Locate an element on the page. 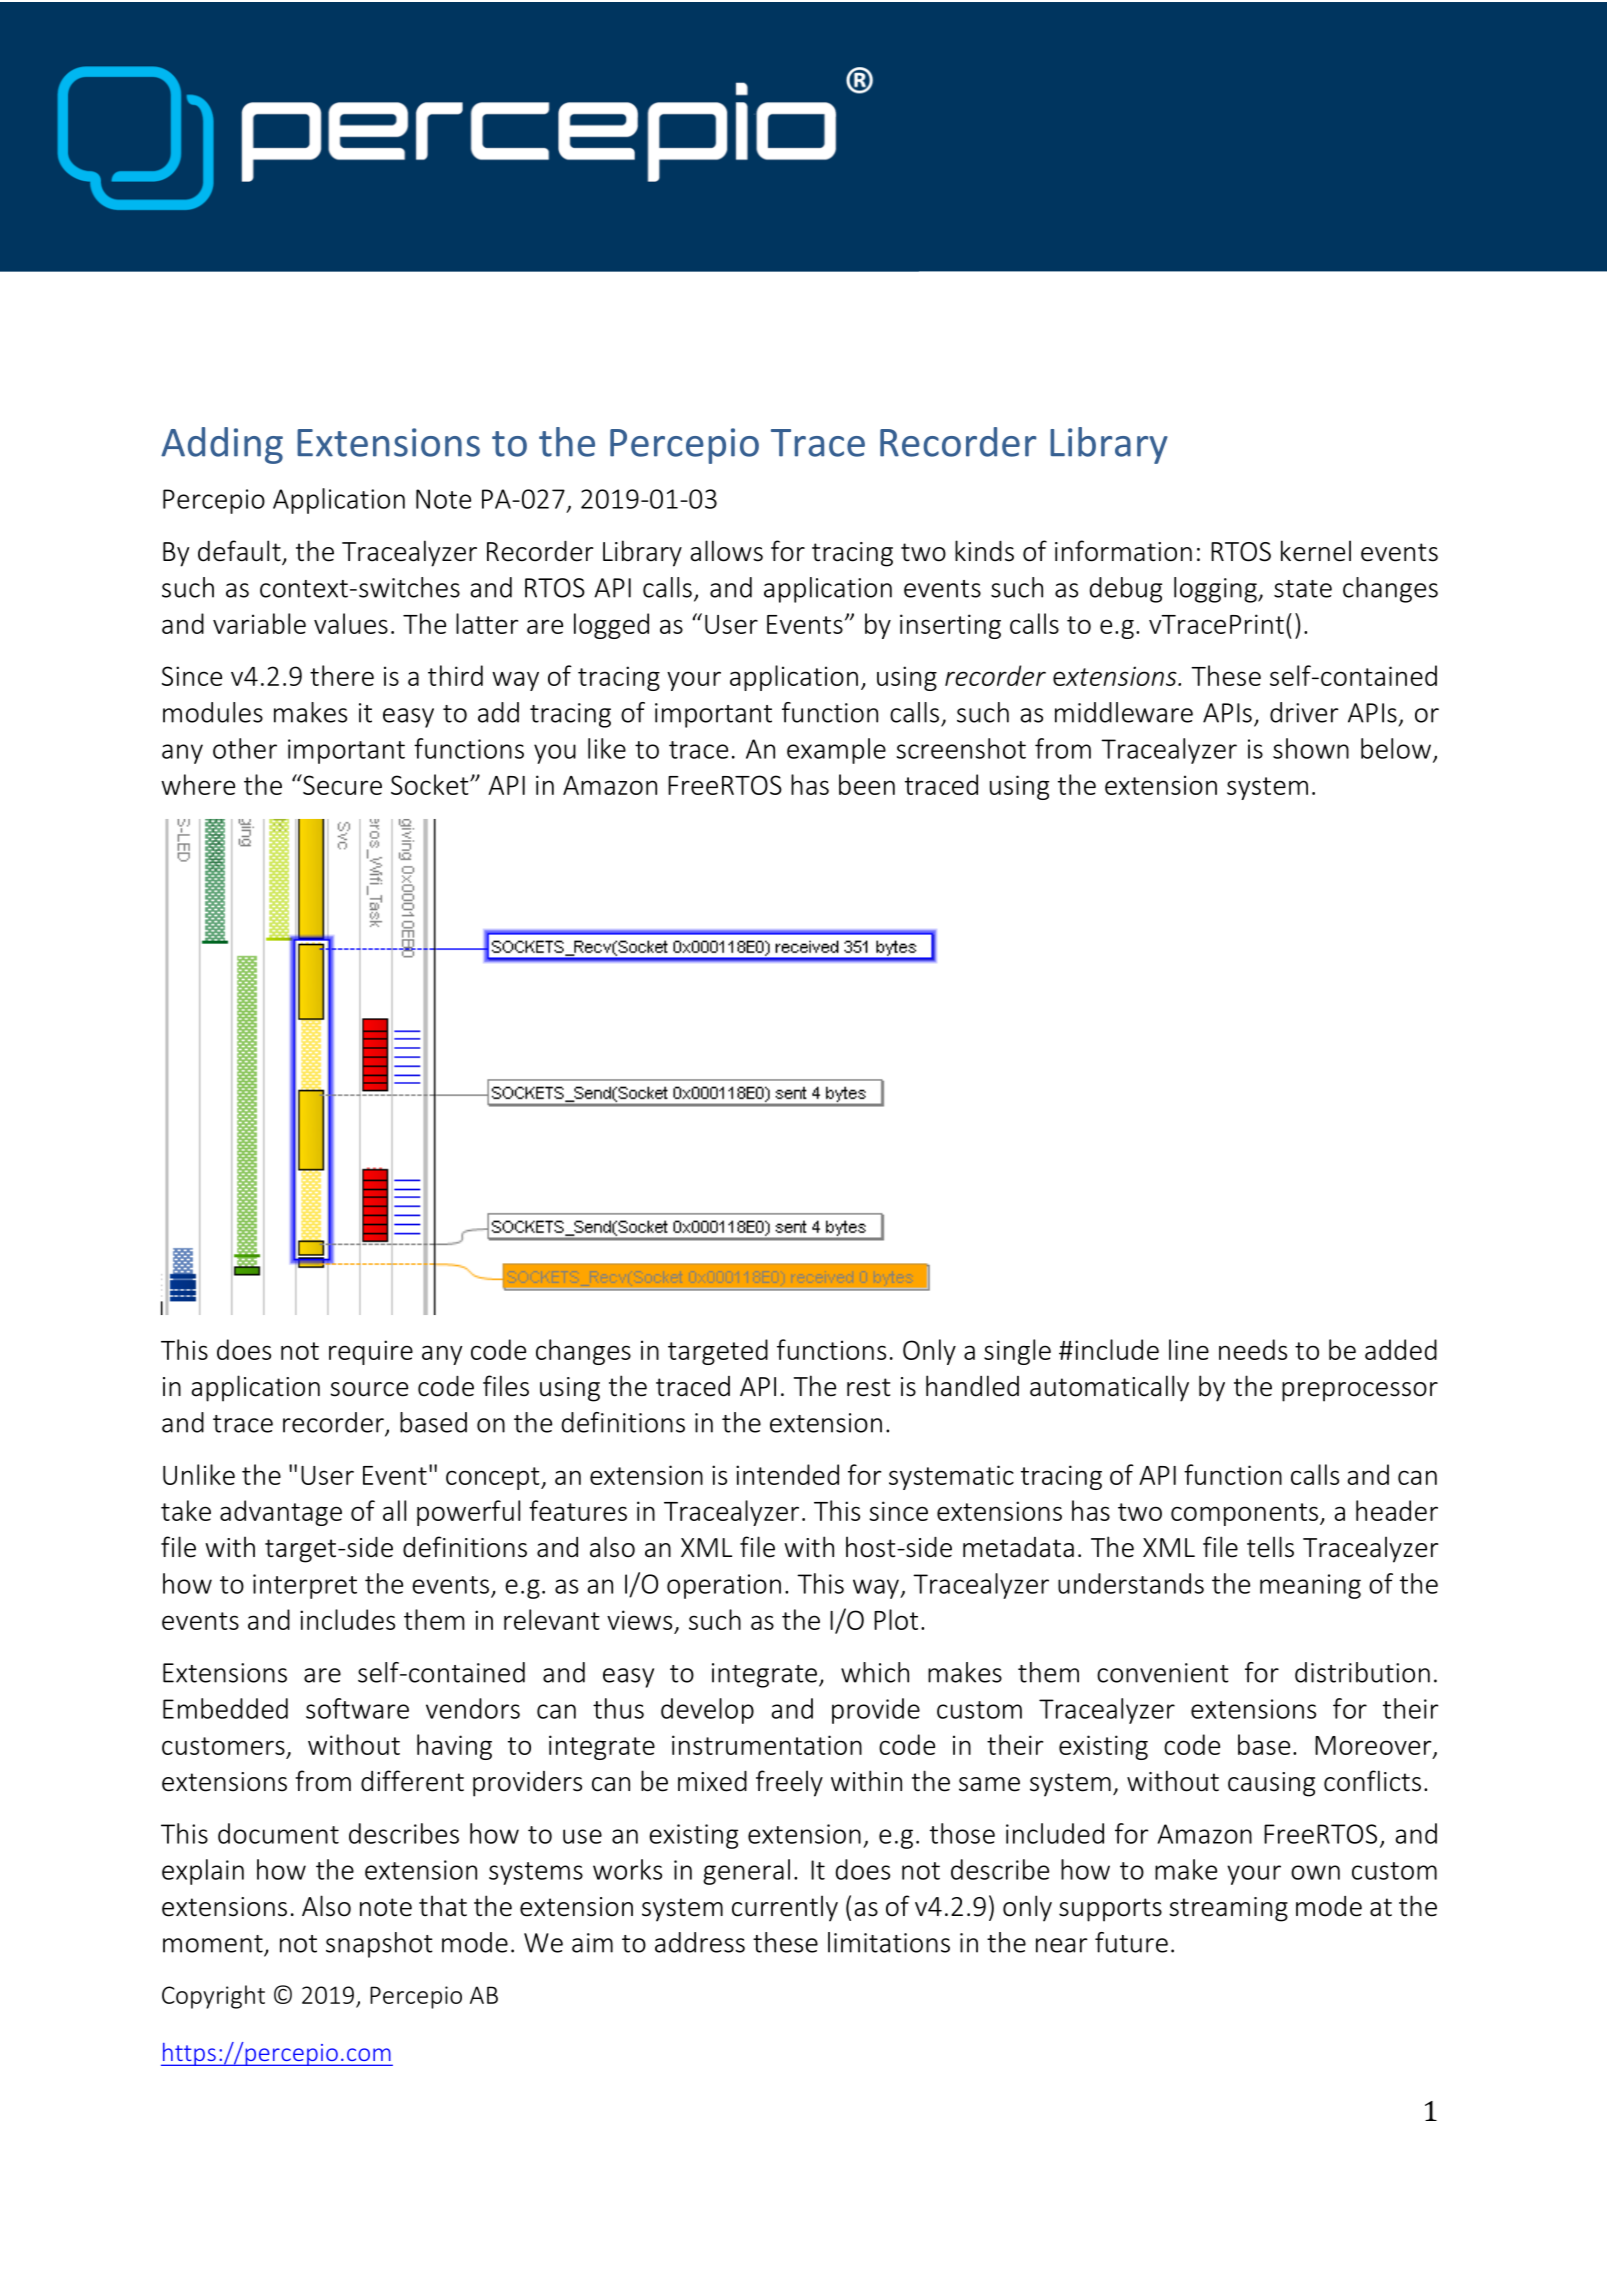  allows is located at coordinates (726, 551).
